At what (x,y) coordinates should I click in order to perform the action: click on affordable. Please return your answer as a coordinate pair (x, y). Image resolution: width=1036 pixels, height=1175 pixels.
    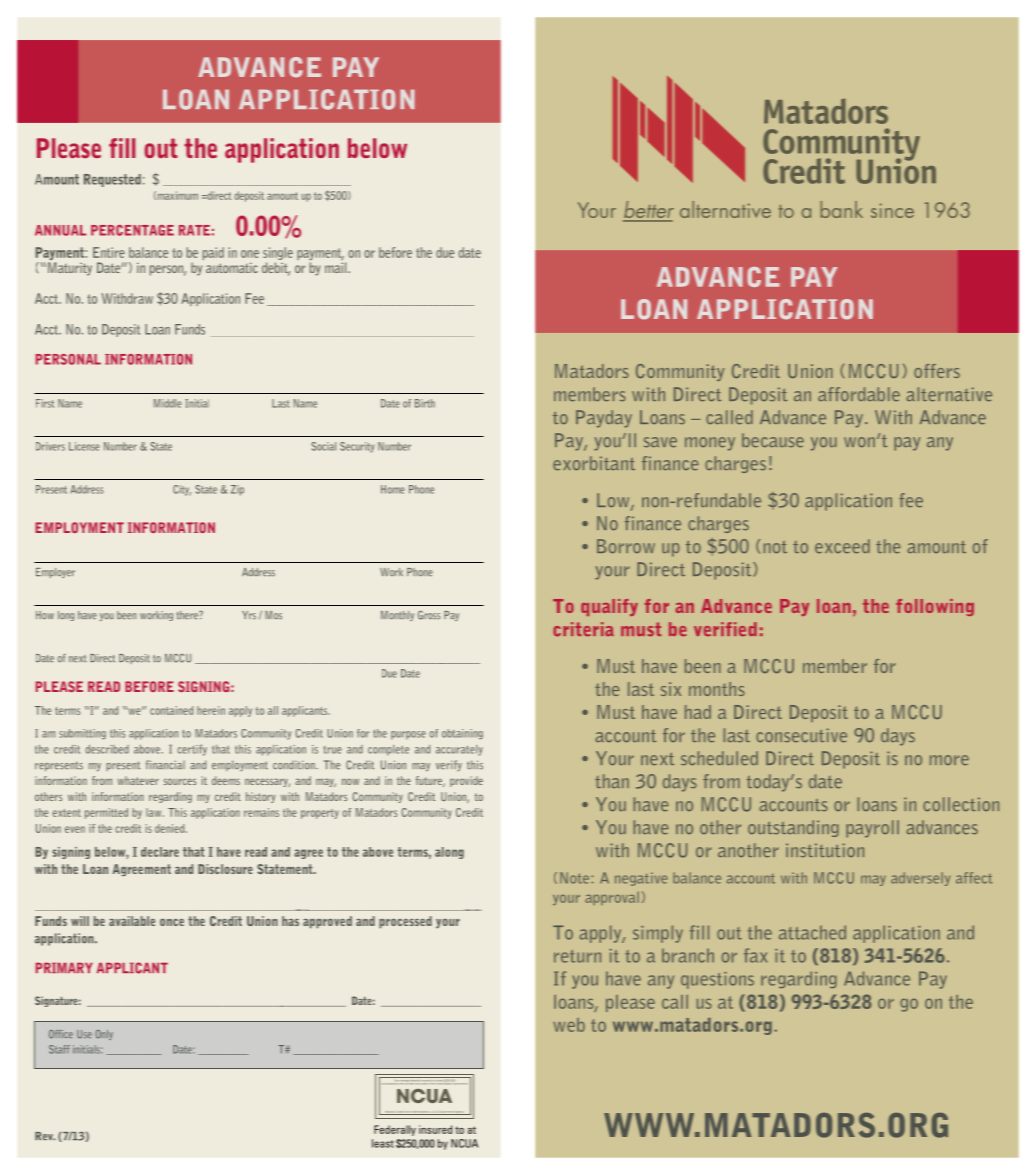
    Looking at the image, I should click on (859, 394).
